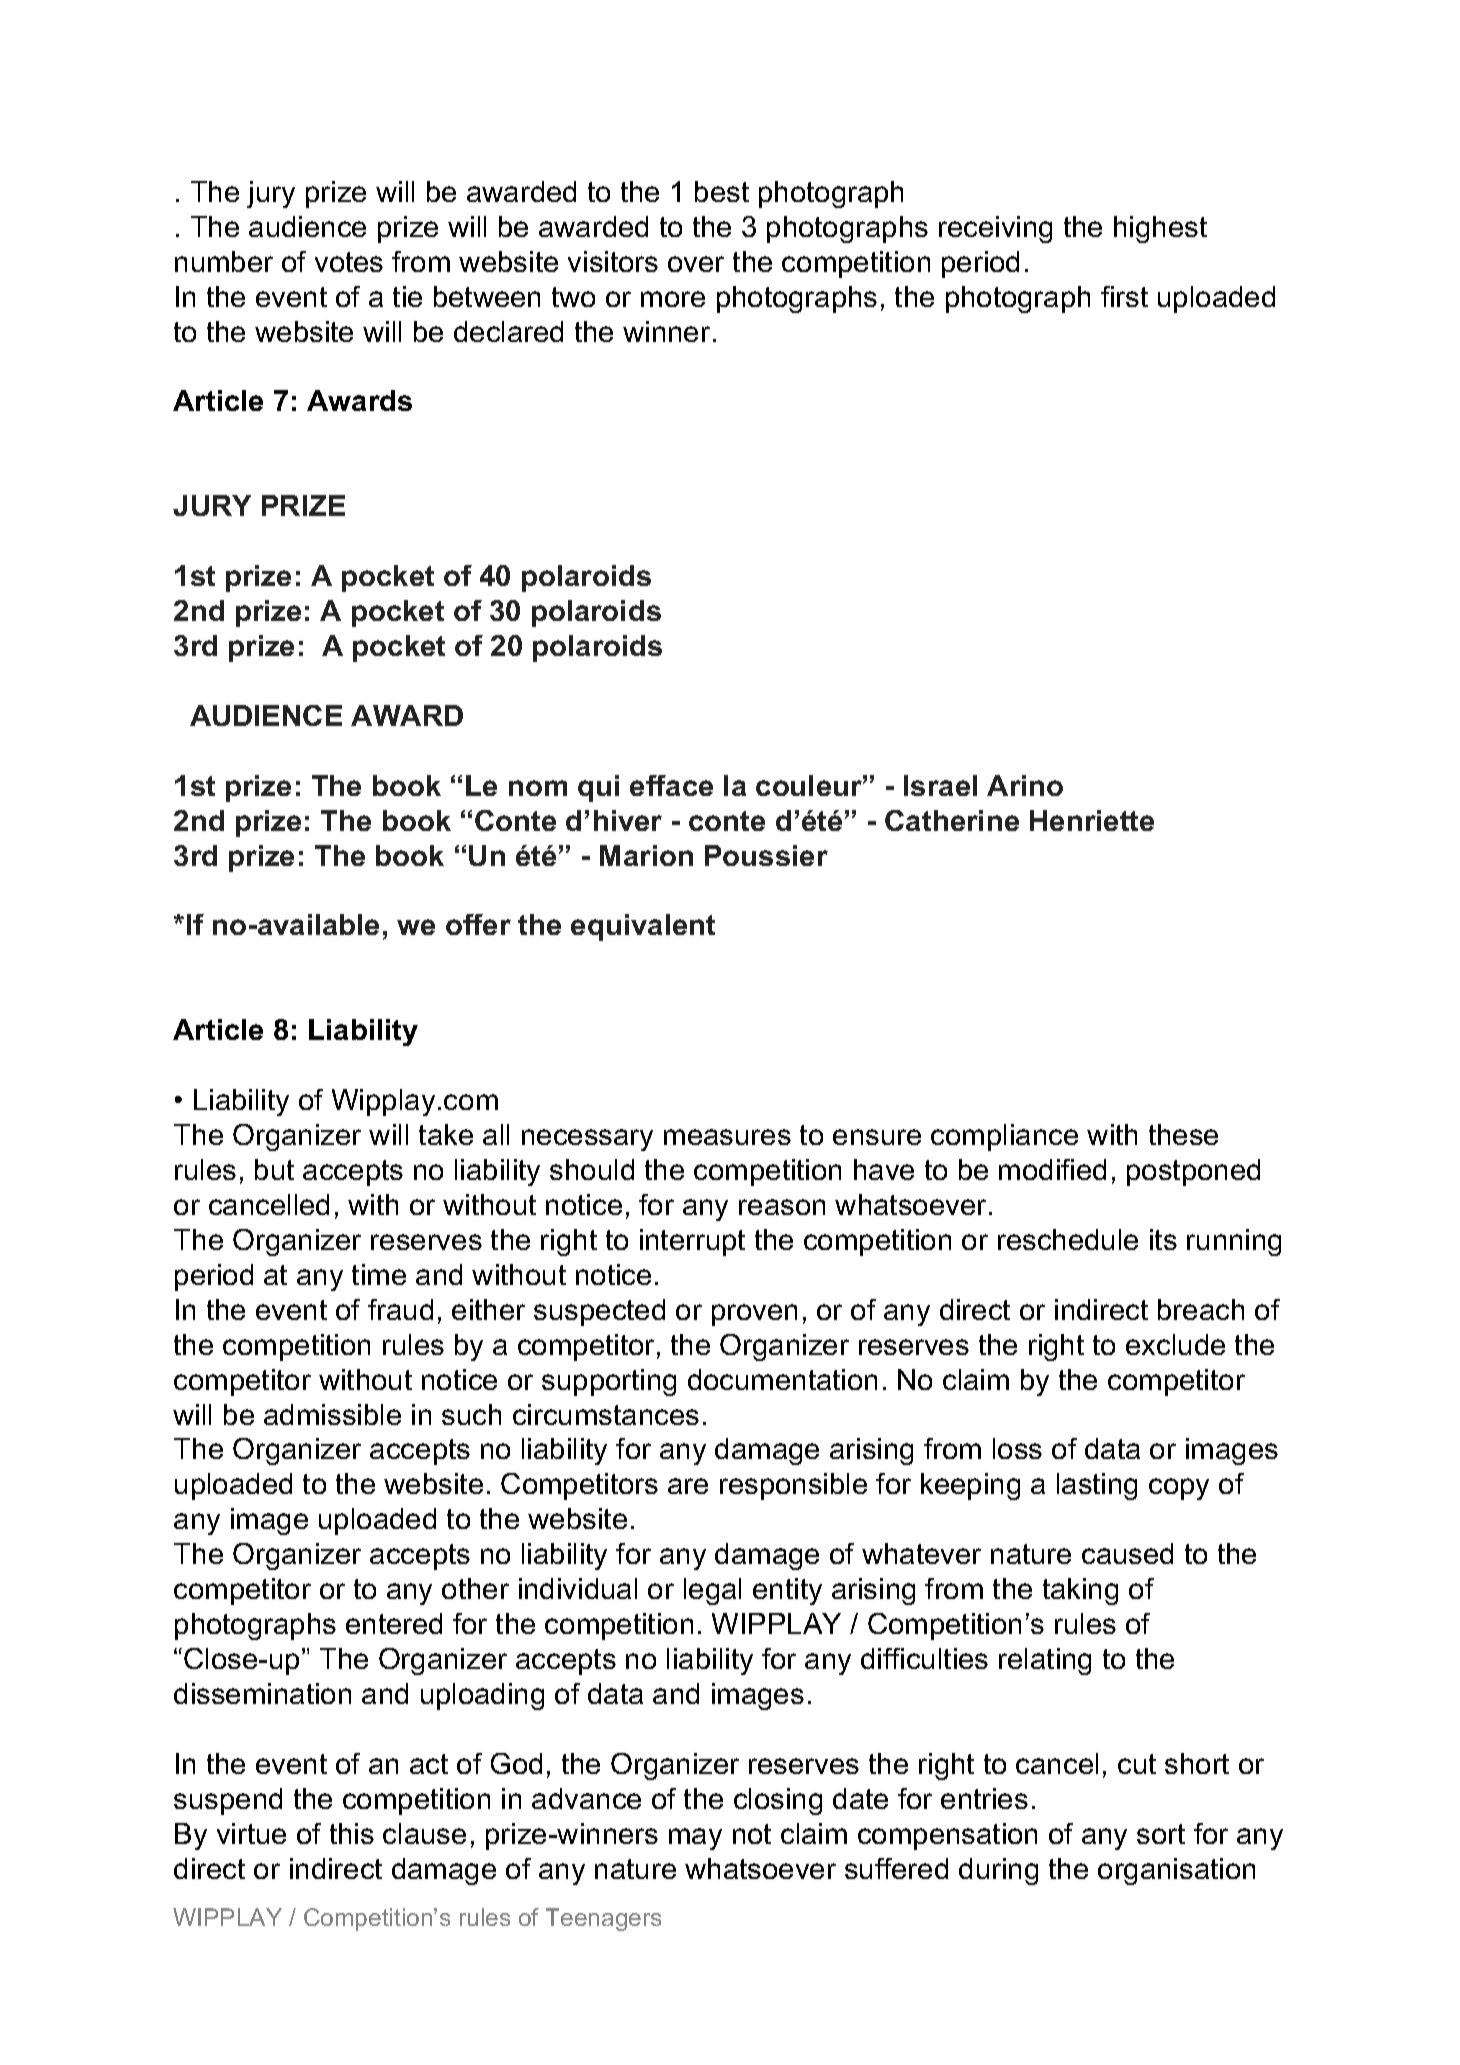 The height and width of the screenshot is (2065, 1460). Describe the element at coordinates (952, 820) in the screenshot. I see `Catherine` at that location.
